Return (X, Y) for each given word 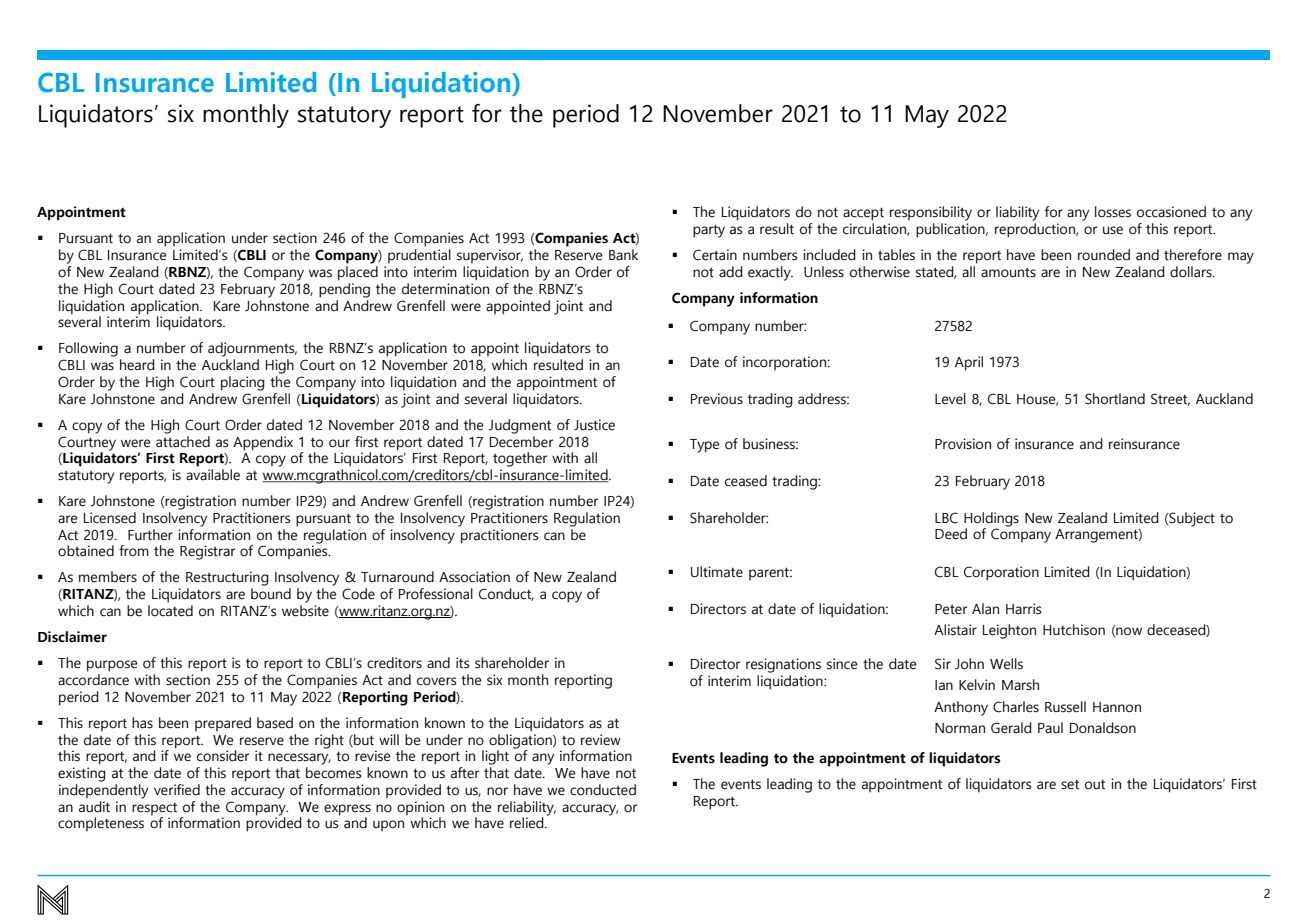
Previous (717, 399)
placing (243, 383)
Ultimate (717, 572)
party (709, 231)
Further (150, 535)
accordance (93, 680)
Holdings (991, 519)
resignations (783, 665)
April (969, 363)
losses (1113, 212)
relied (528, 823)
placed (358, 273)
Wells (1006, 664)
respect (154, 809)
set (1070, 785)
